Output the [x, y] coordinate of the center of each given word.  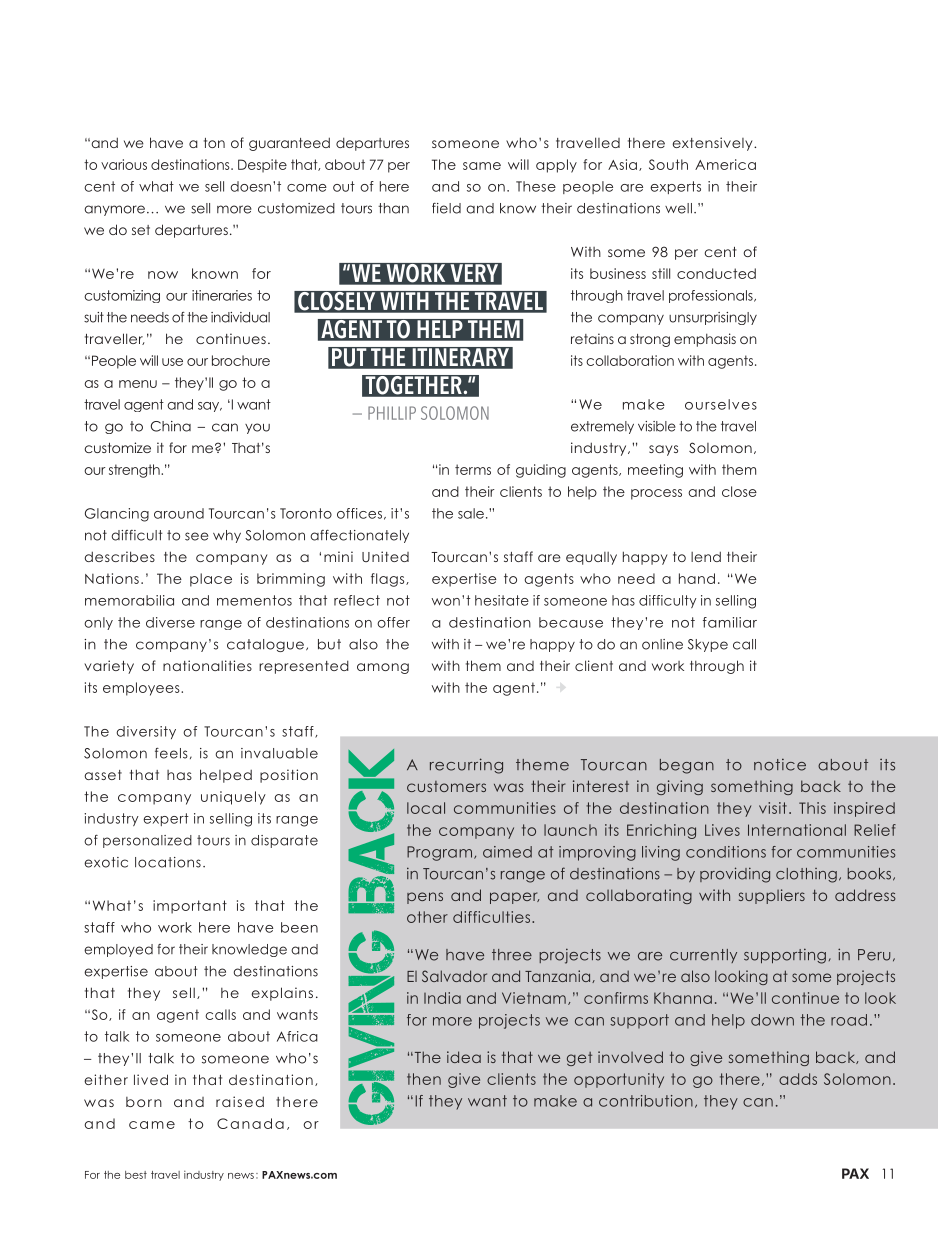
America [725, 164]
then [424, 1079]
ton [214, 143]
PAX [855, 1173]
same [482, 166]
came [152, 1125]
